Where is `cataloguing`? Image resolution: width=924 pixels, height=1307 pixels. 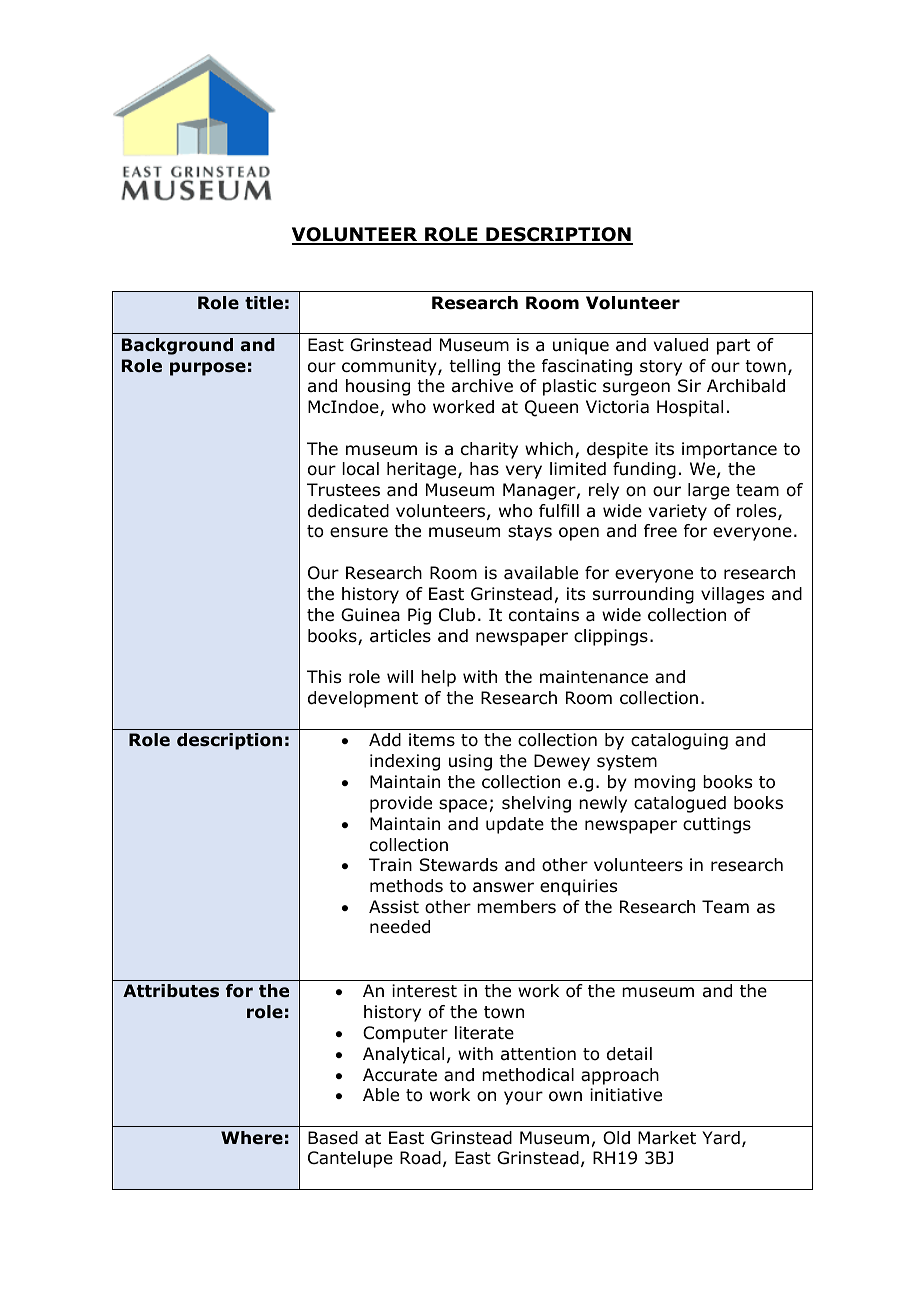
cataloguing is located at coordinates (679, 741).
